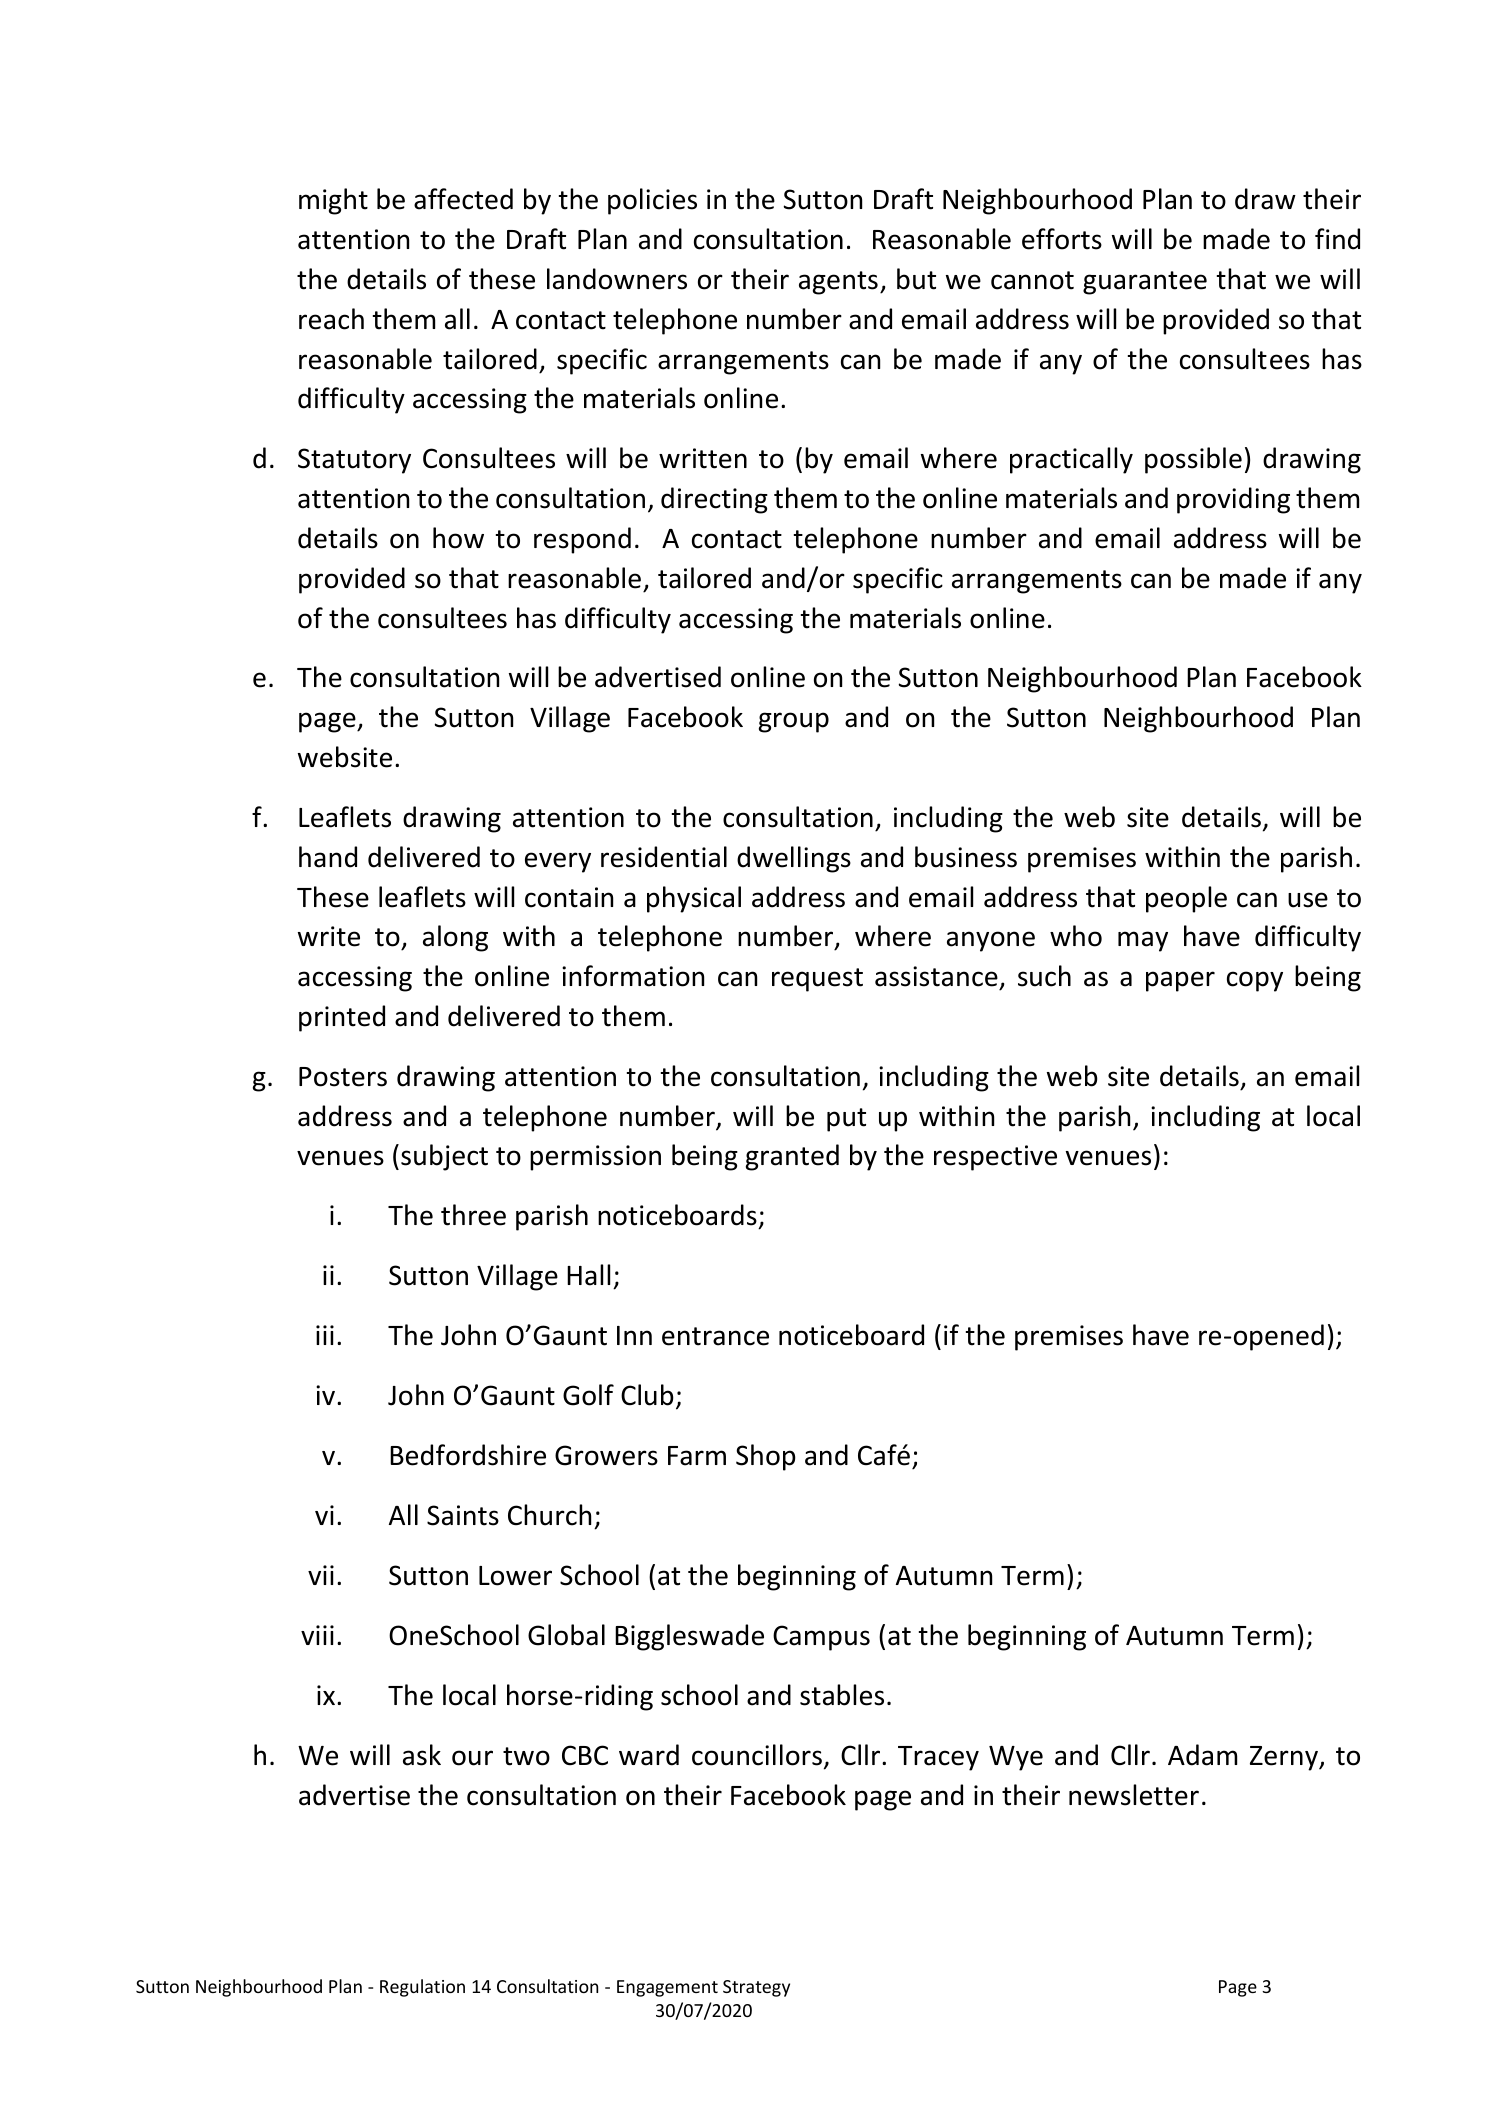 This document has height=2119, width=1498. I want to click on agents, so click(838, 283).
